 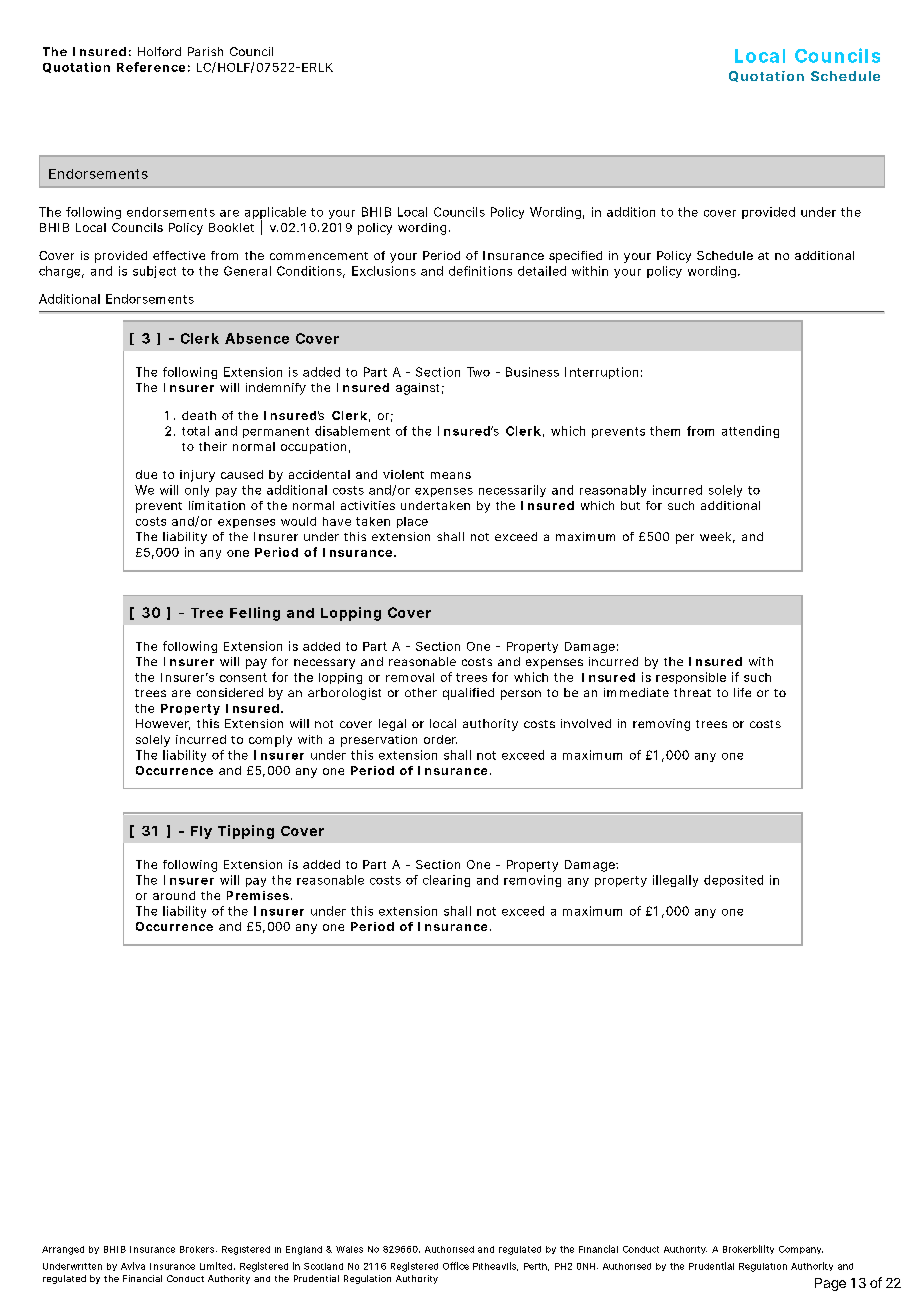 What do you see at coordinates (163, 724) in the screenshot?
I see `However` at bounding box center [163, 724].
